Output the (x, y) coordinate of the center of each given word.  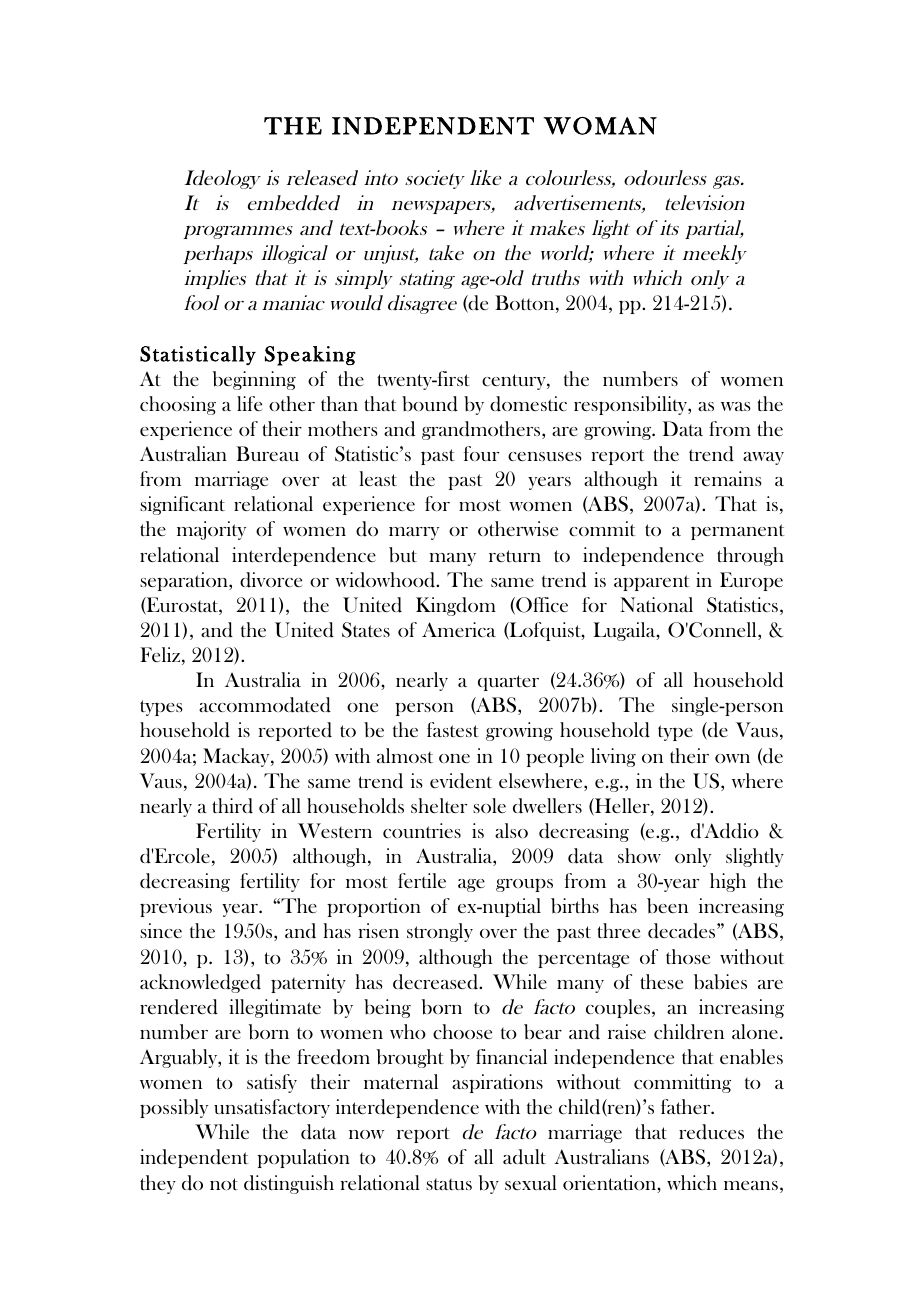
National (656, 604)
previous (176, 907)
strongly (440, 932)
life (249, 403)
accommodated (265, 705)
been (667, 906)
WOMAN (600, 126)
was (736, 406)
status (449, 1184)
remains (728, 478)
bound (430, 404)
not (224, 1184)
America (459, 629)
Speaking (310, 356)
